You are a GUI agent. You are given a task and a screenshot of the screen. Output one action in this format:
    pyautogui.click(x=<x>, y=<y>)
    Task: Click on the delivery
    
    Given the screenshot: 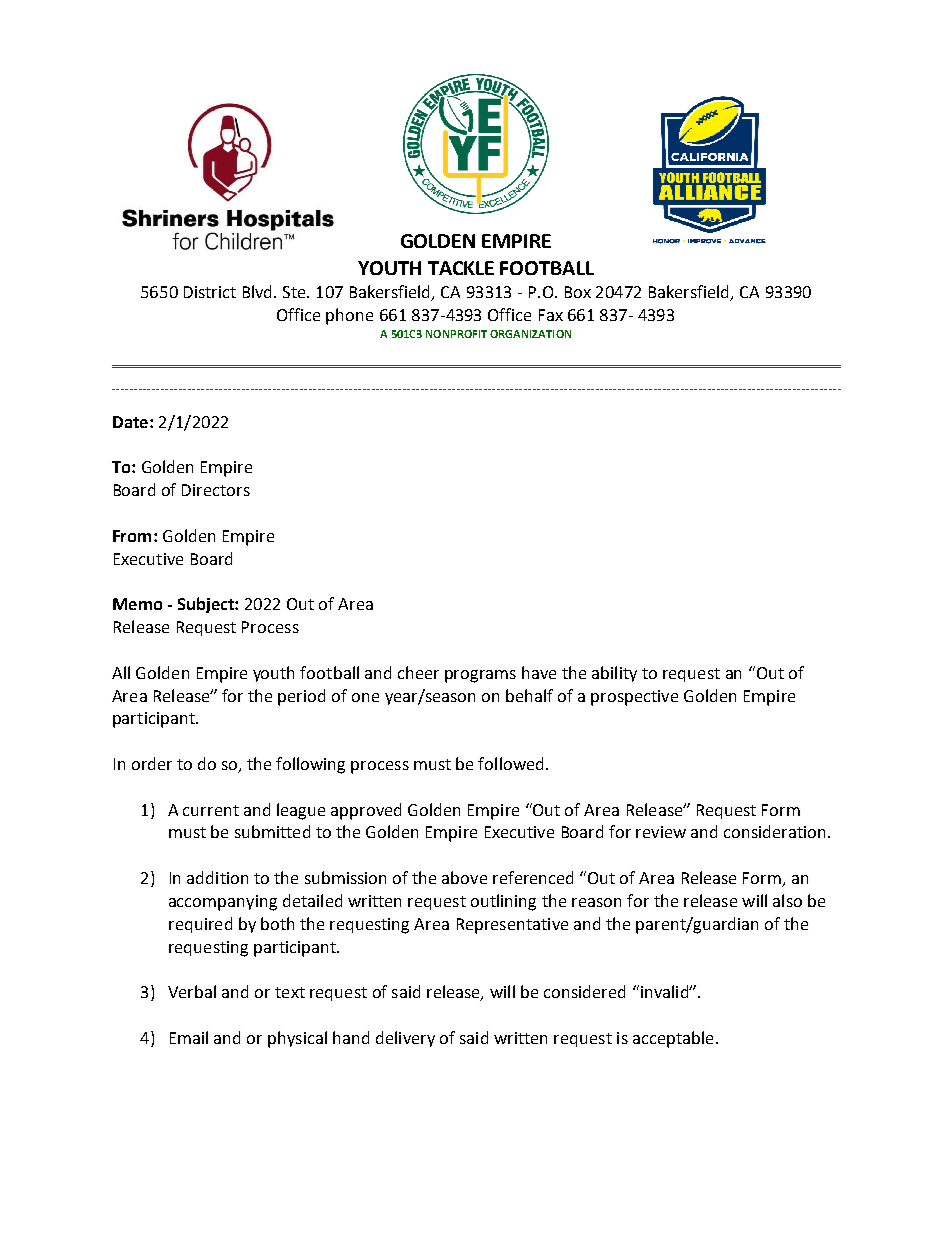 What is the action you would take?
    pyautogui.click(x=405, y=1039)
